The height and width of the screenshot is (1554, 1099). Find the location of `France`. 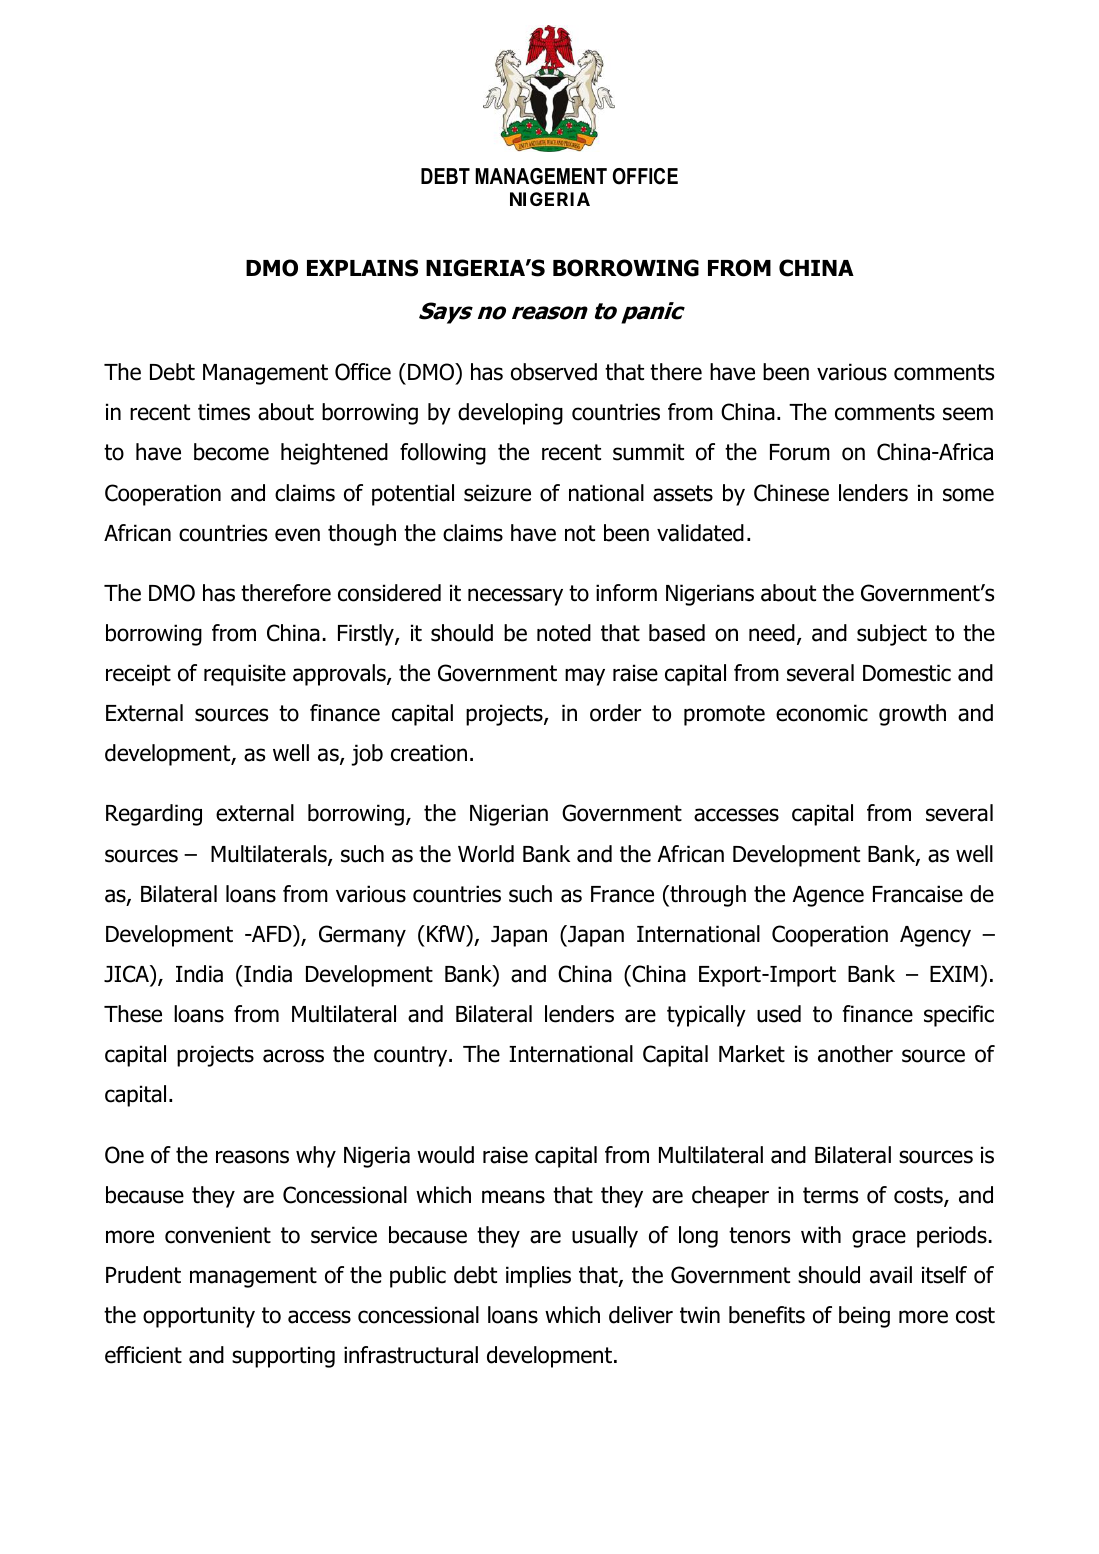

France is located at coordinates (622, 894).
